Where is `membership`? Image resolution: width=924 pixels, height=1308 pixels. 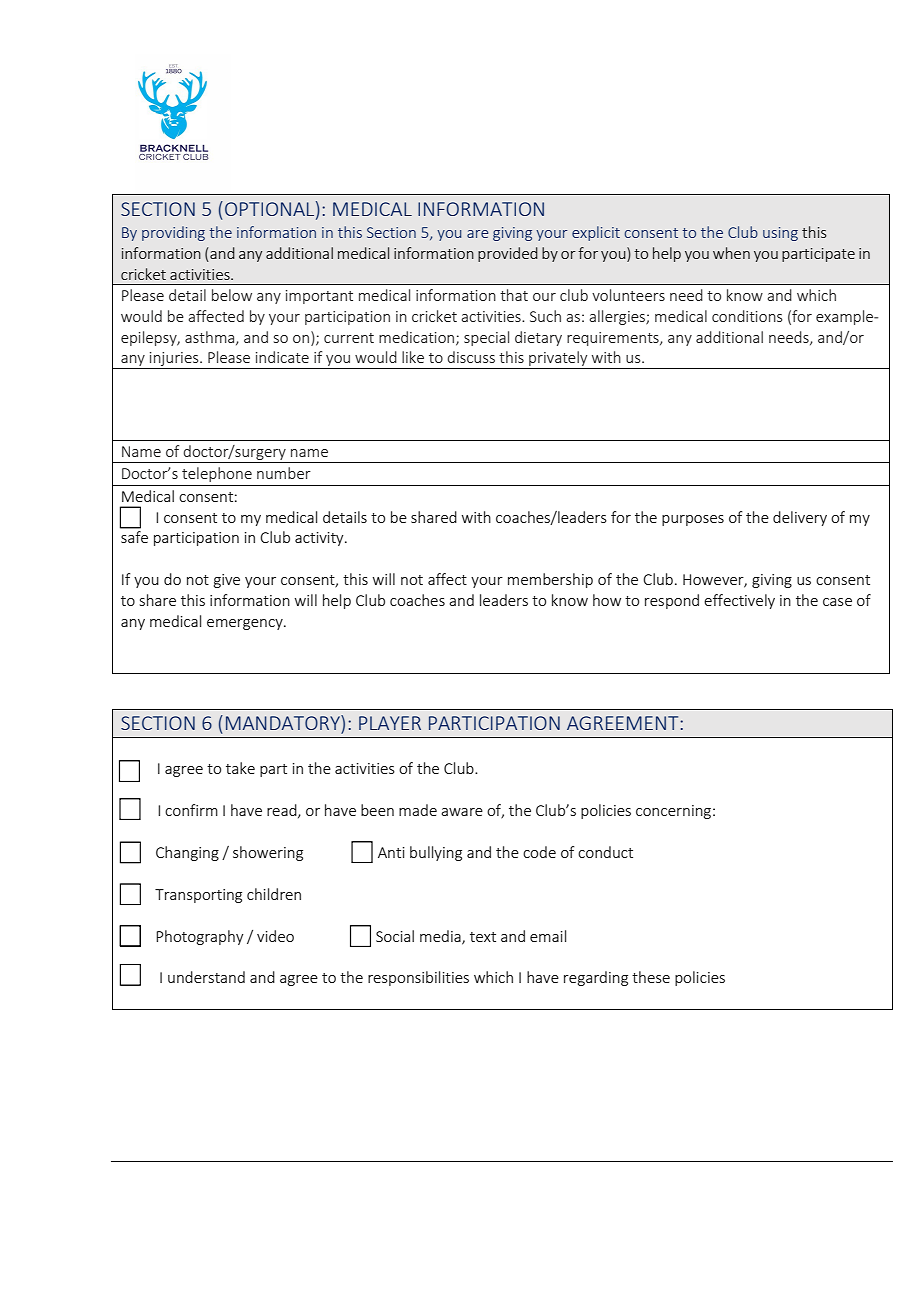 membership is located at coordinates (550, 580).
